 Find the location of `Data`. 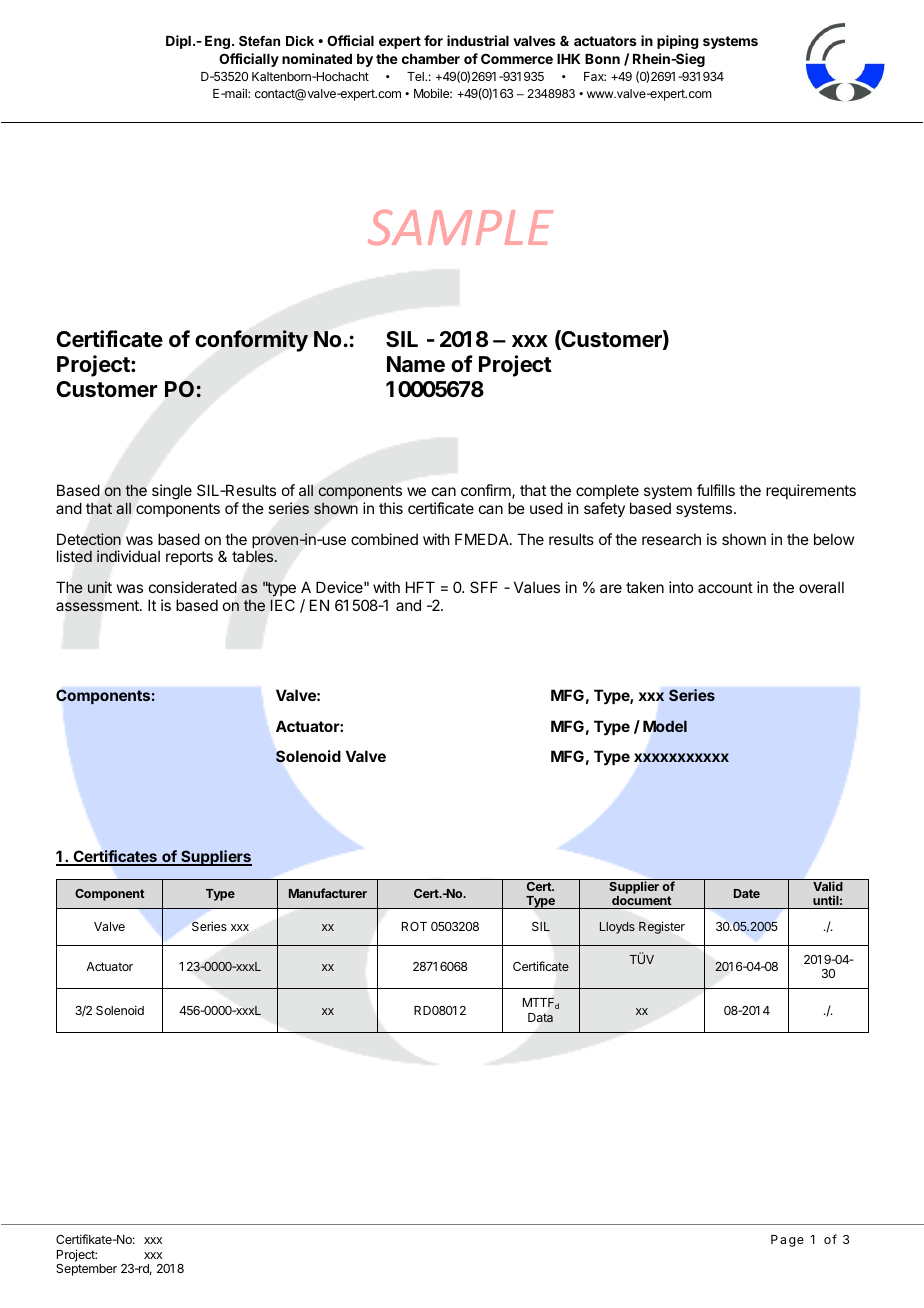

Data is located at coordinates (540, 1018).
